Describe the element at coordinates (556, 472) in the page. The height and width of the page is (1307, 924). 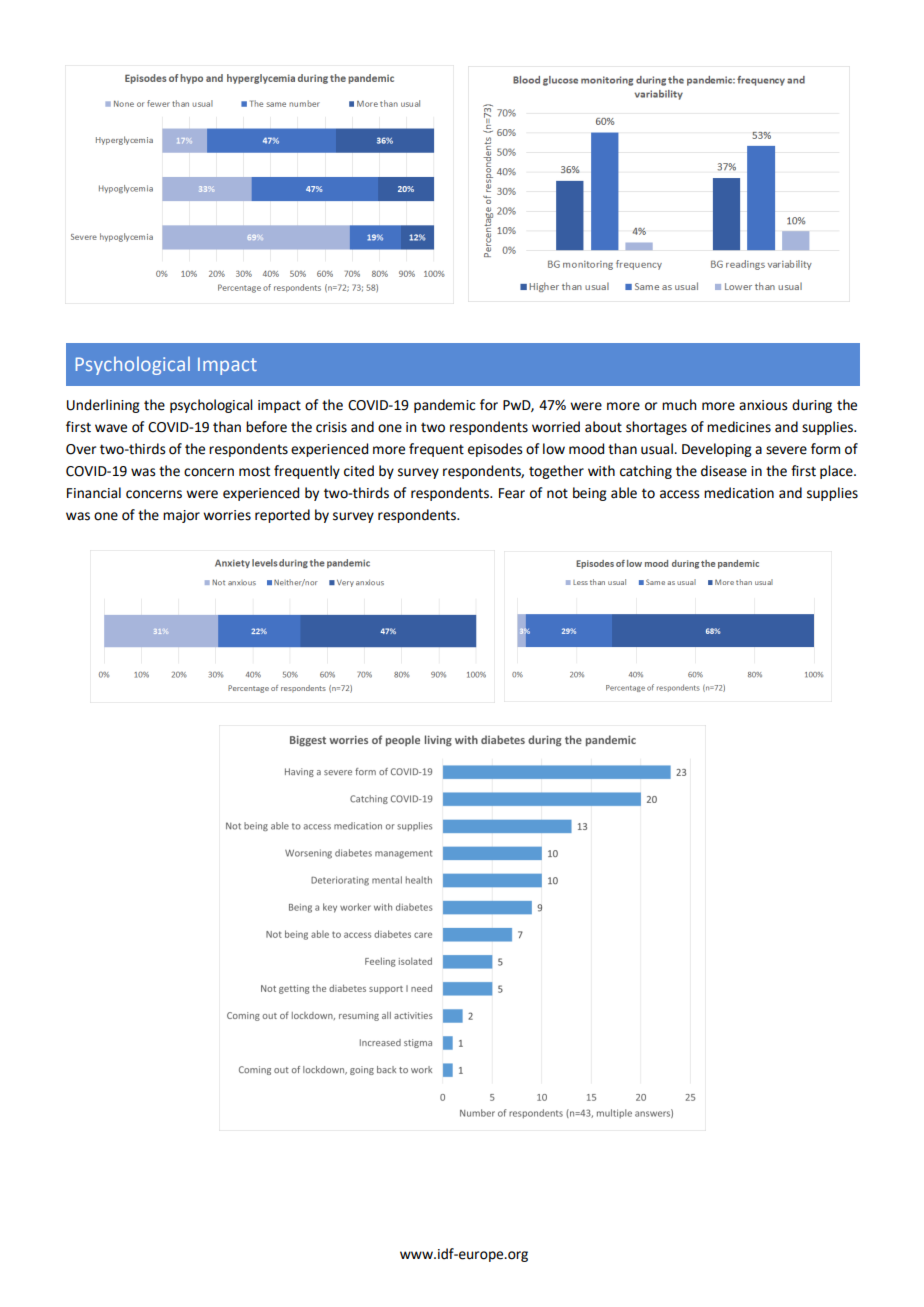
I see `together` at that location.
